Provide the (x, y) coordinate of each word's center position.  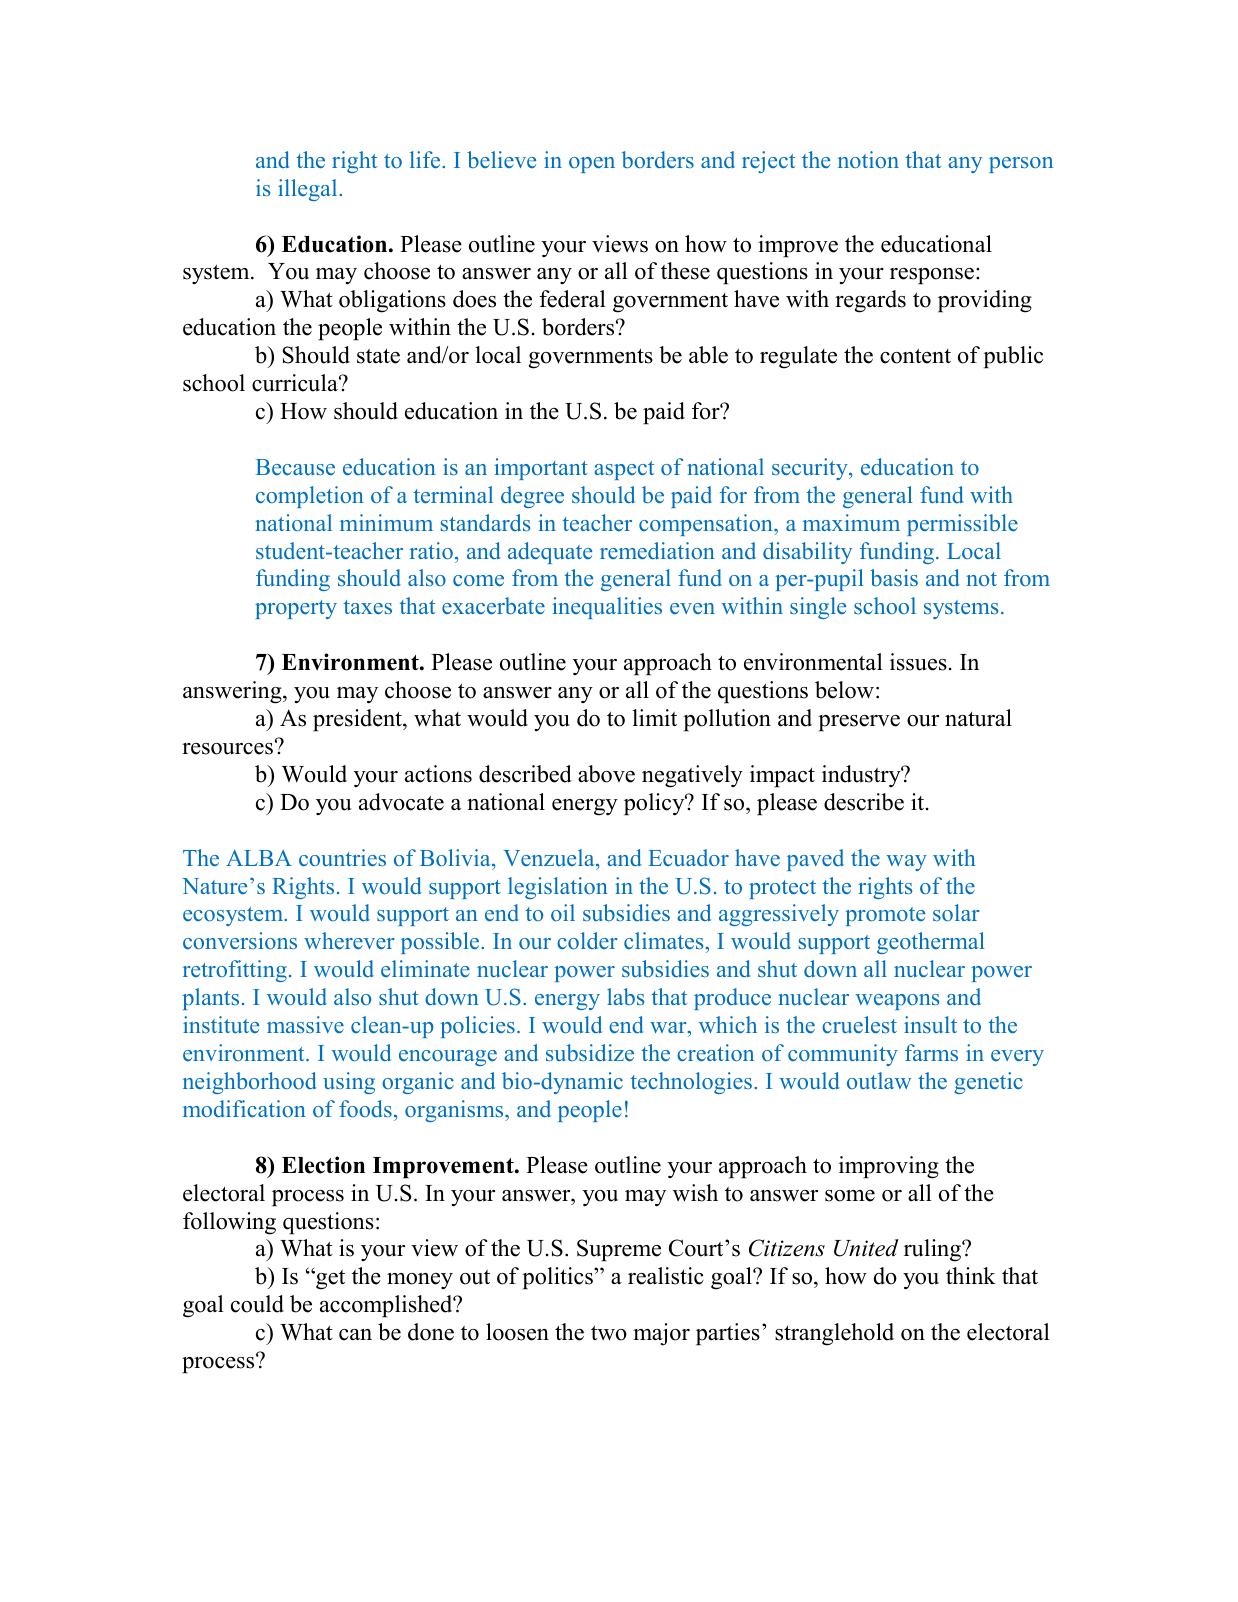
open (592, 165)
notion (868, 159)
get (329, 1280)
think (971, 1275)
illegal (309, 190)
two (609, 1333)
